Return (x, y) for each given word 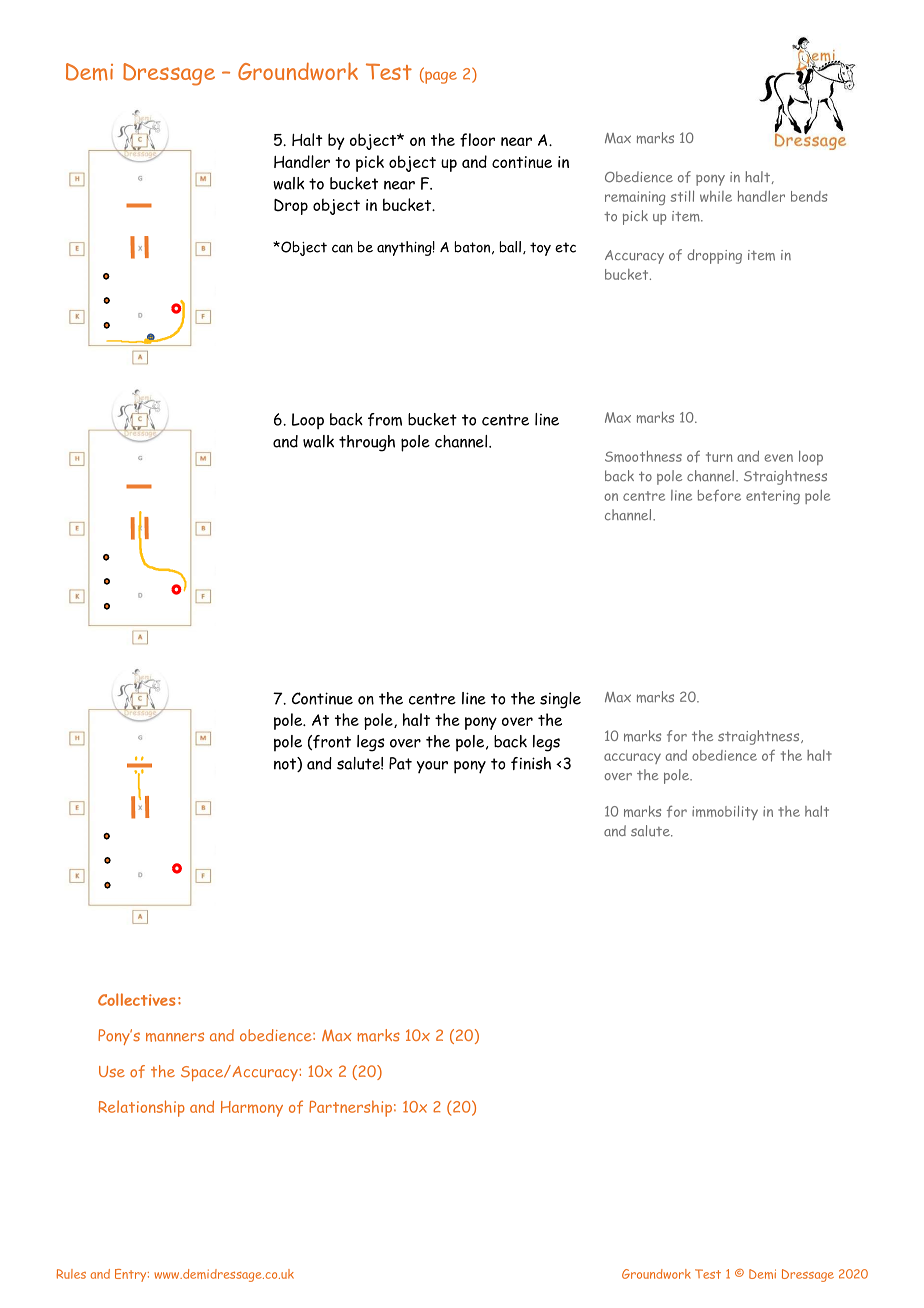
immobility (725, 812)
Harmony (252, 1109)
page (440, 77)
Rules (71, 1274)
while (716, 196)
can (342, 248)
